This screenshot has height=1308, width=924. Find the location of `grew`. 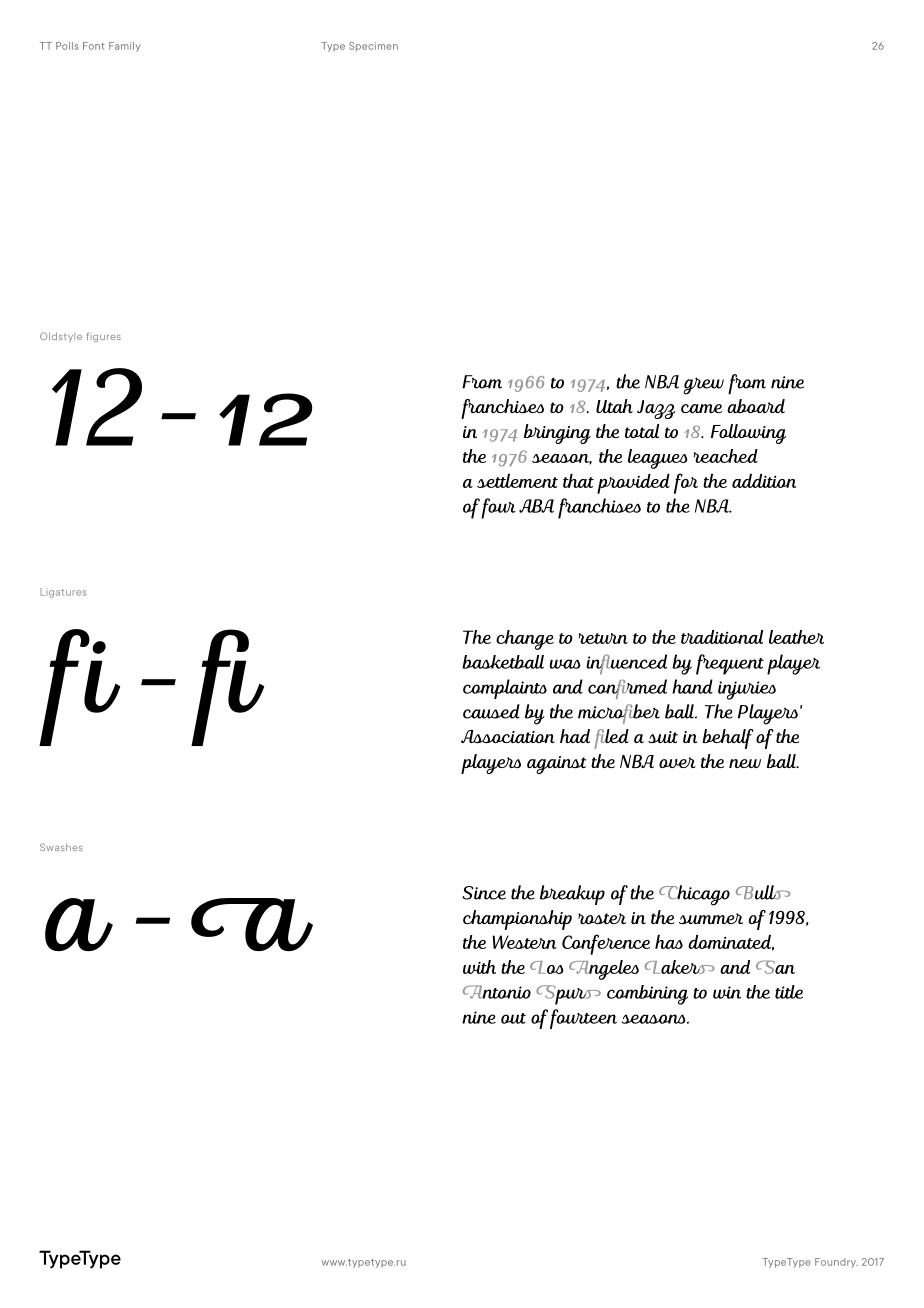

grew is located at coordinates (703, 386).
